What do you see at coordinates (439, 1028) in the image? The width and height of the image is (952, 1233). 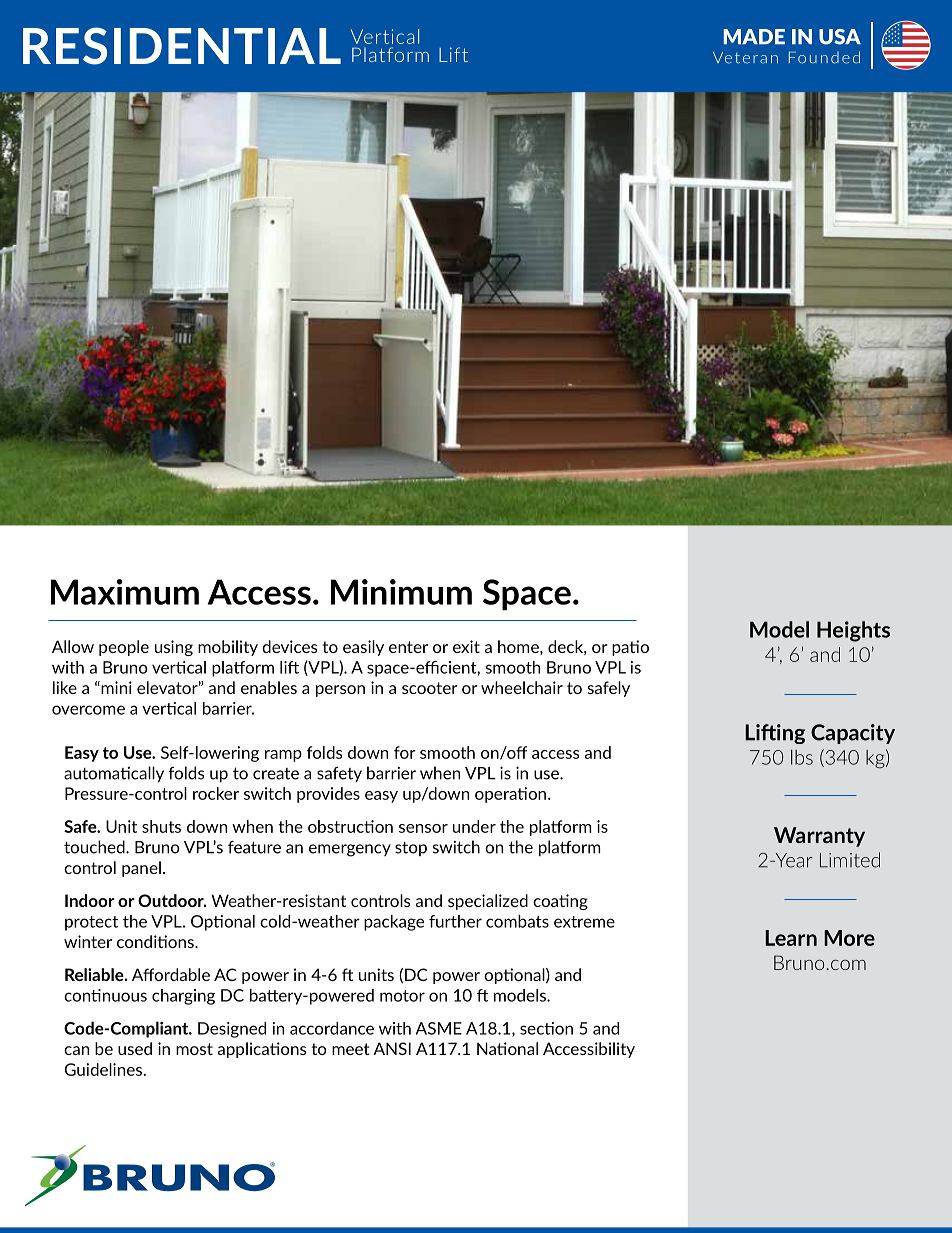 I see `ASME` at bounding box center [439, 1028].
